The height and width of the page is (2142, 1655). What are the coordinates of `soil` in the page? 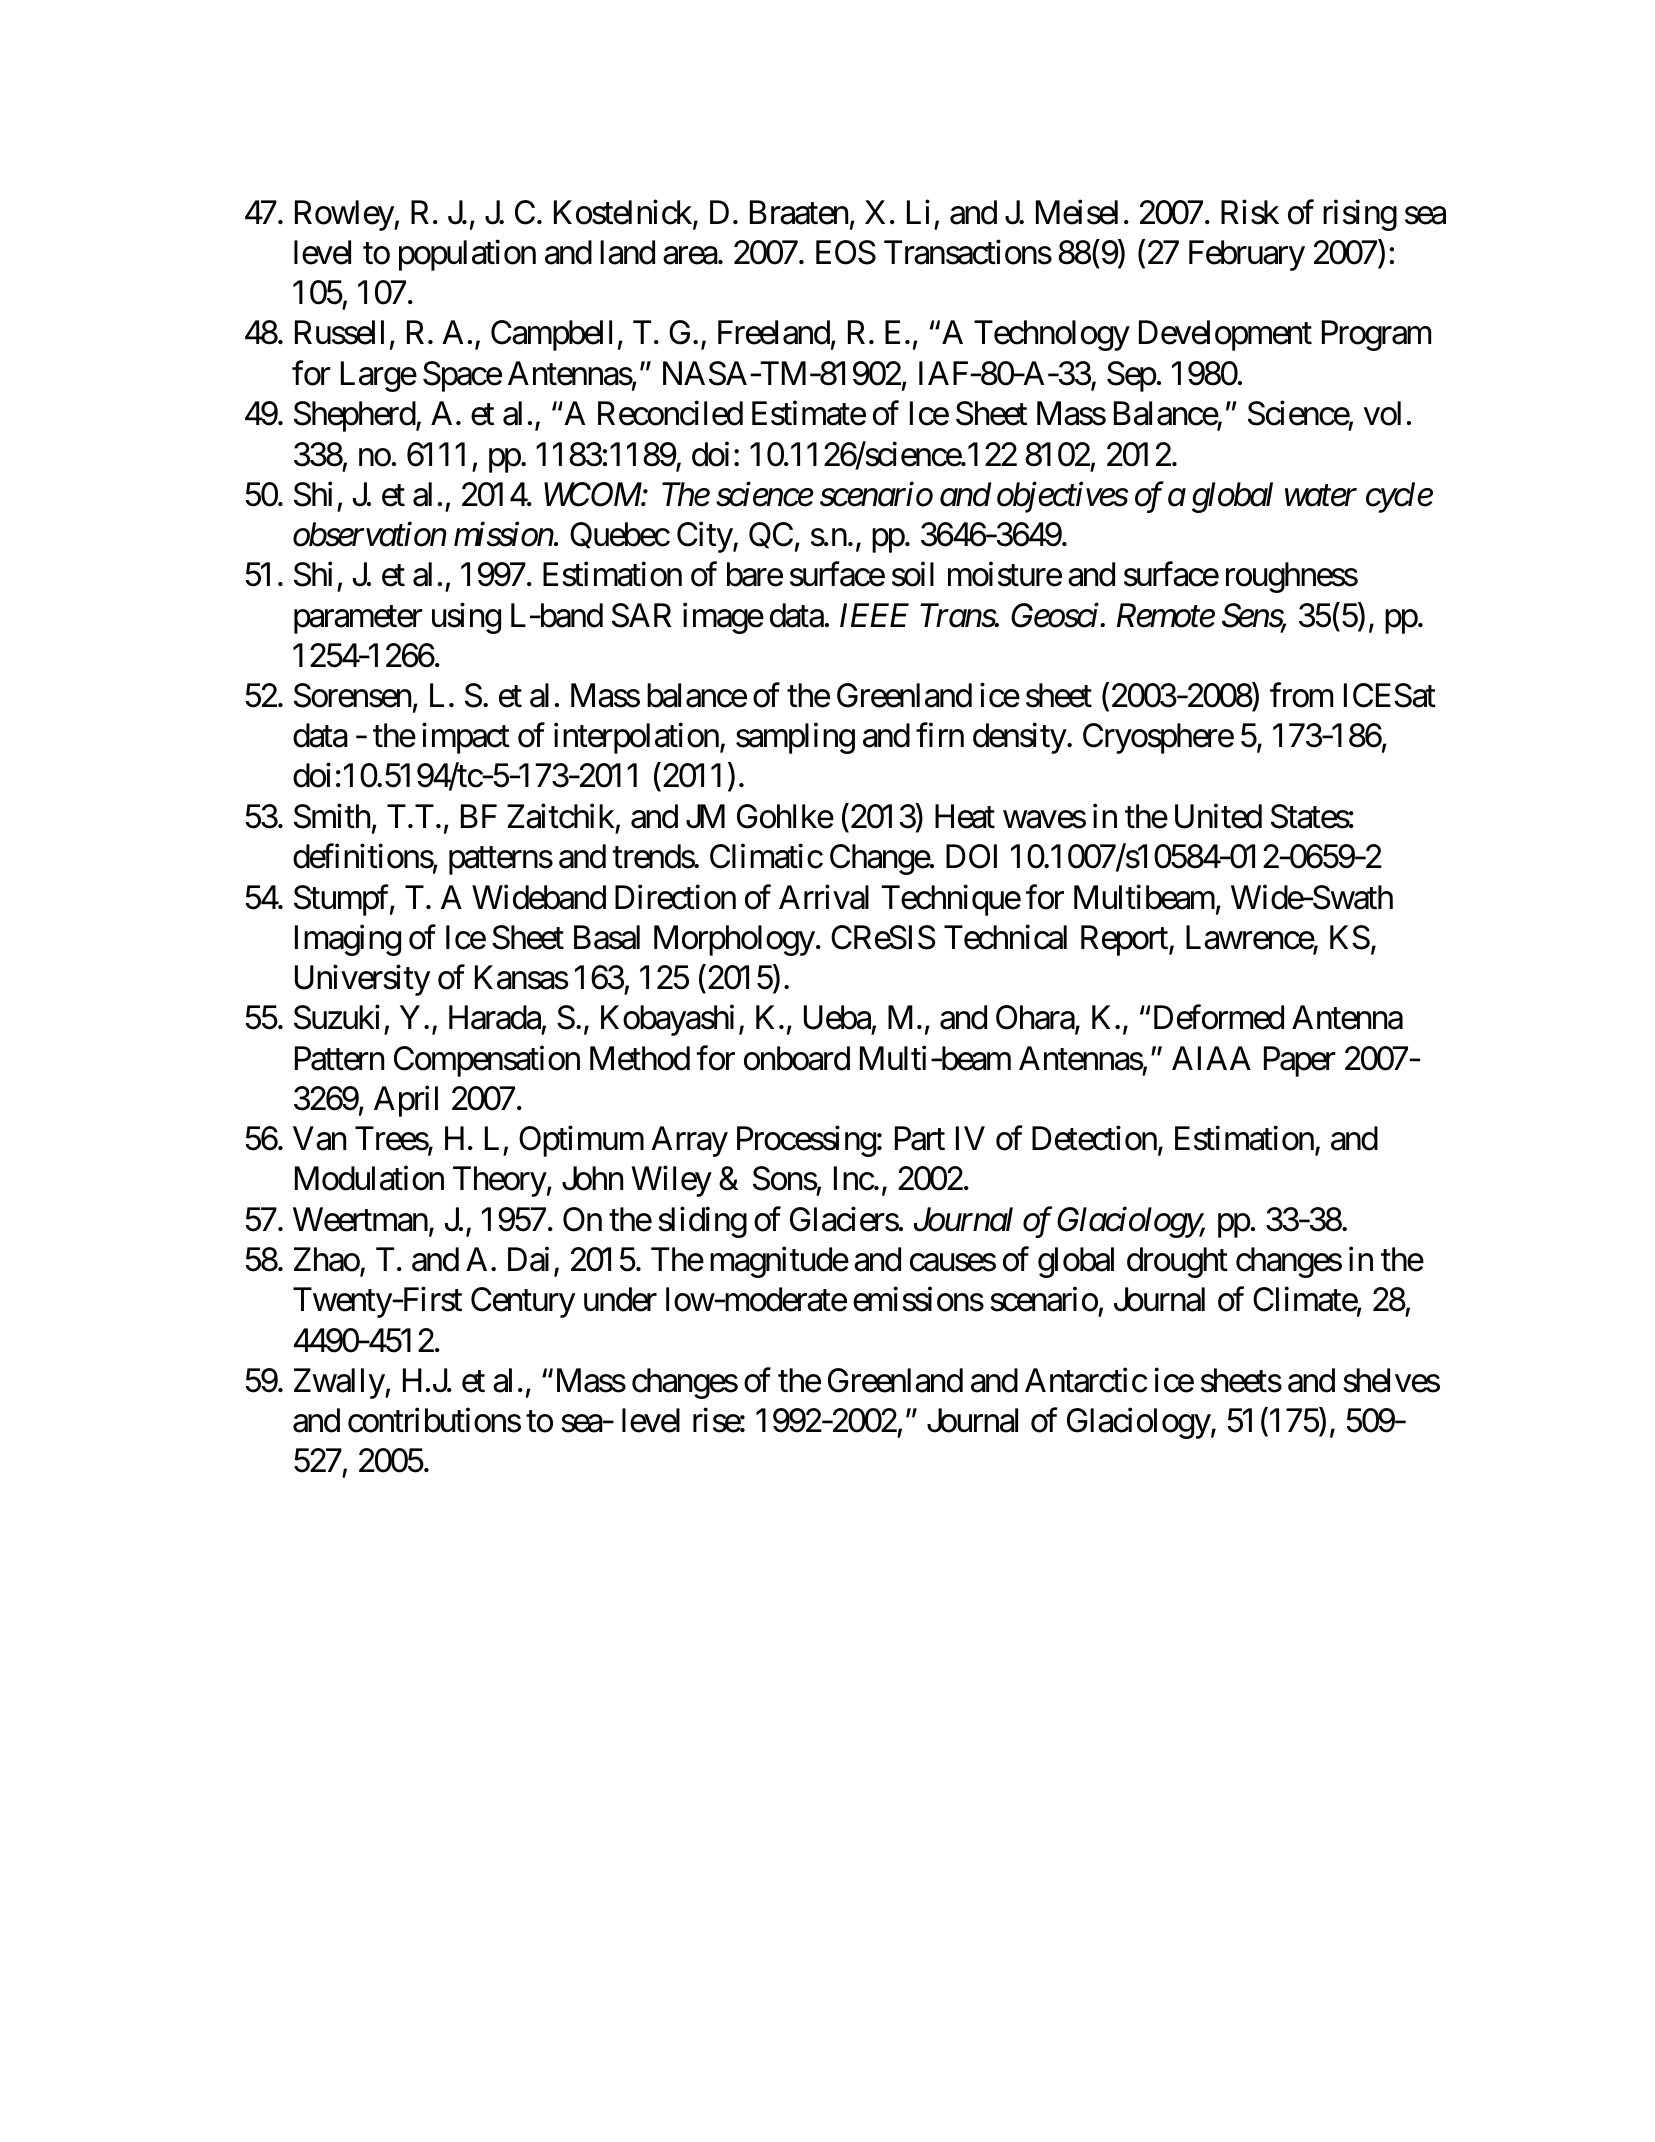 It's located at (913, 574).
